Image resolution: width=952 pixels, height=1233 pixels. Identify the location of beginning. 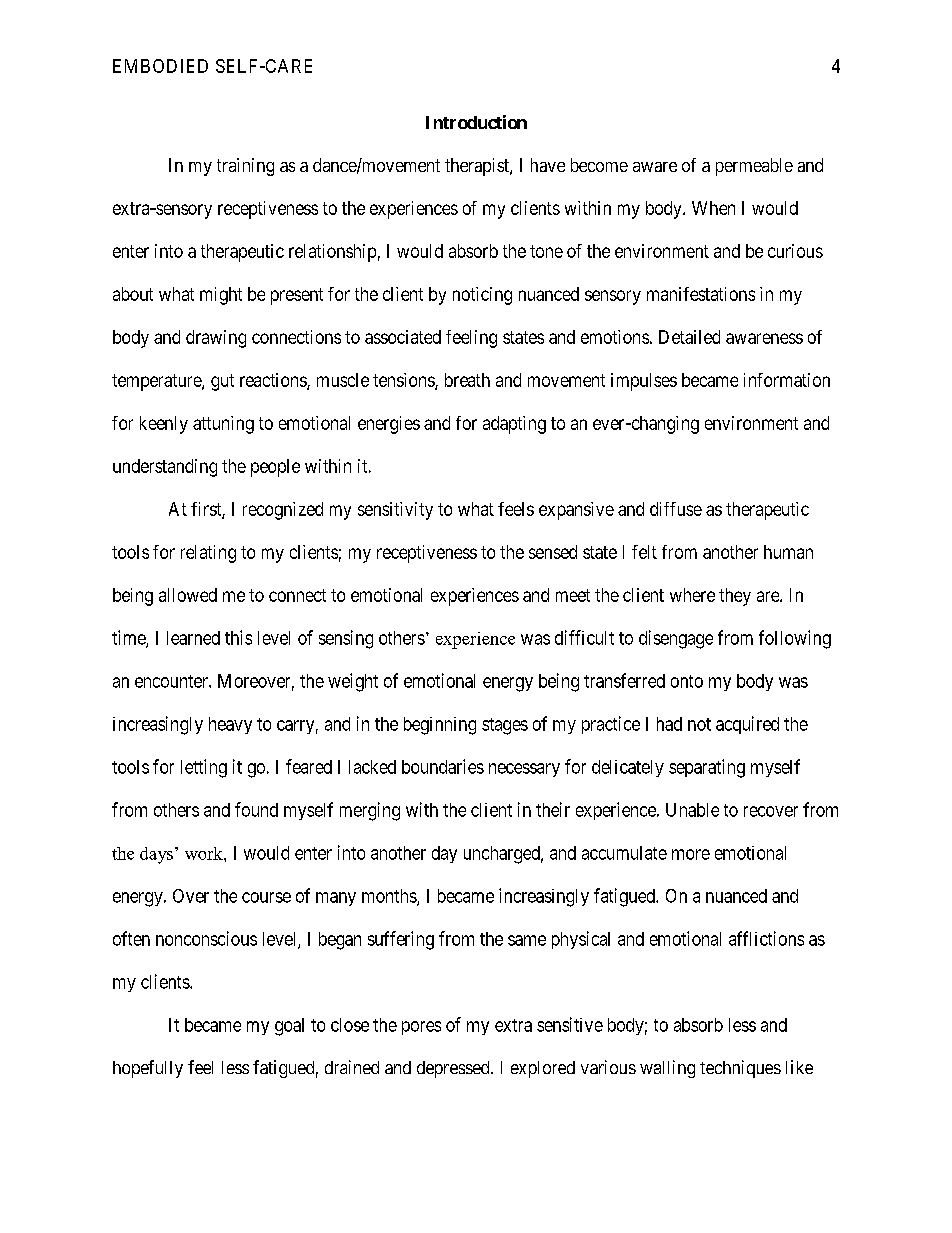
(440, 726).
